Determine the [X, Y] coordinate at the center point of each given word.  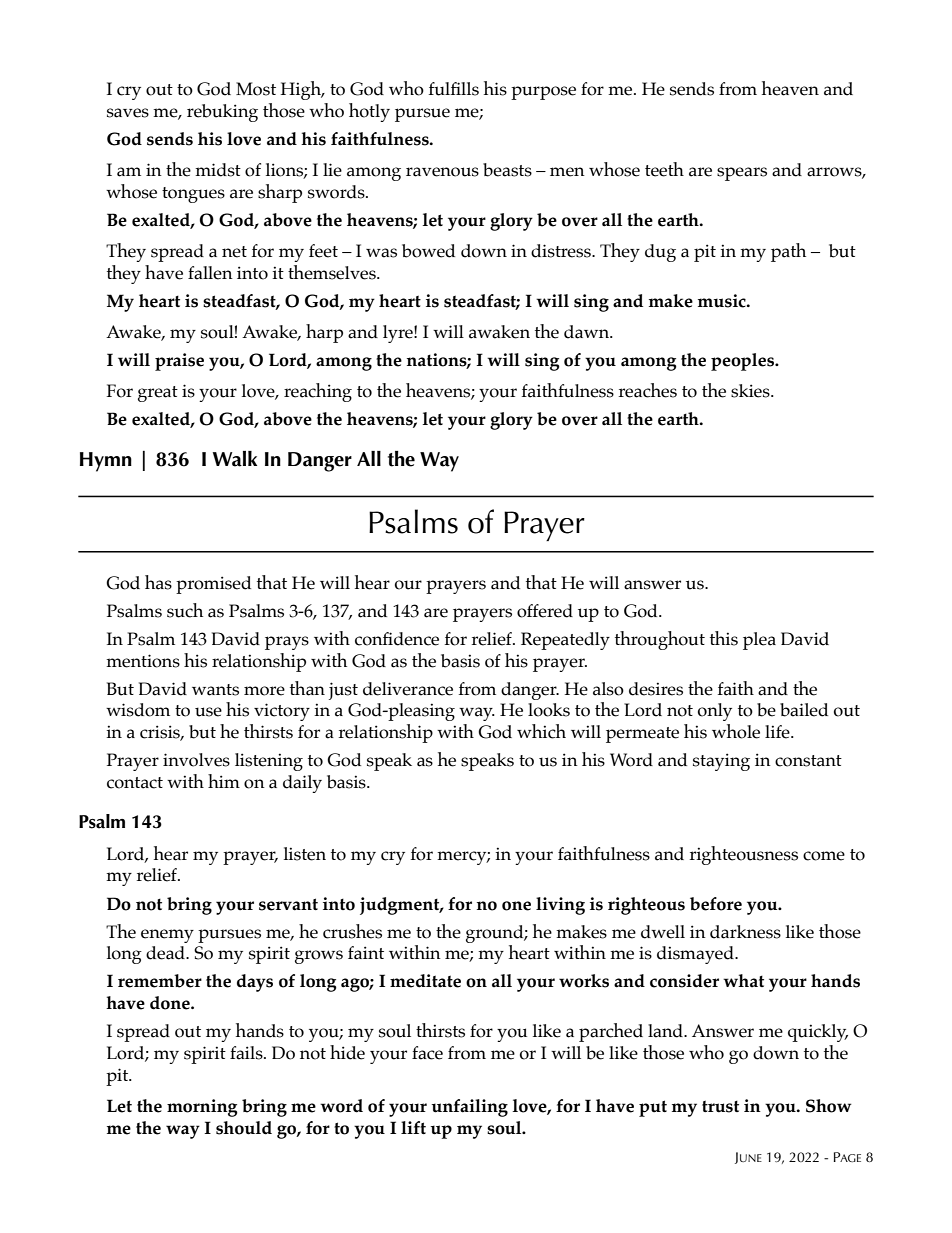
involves [196, 760]
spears [742, 174]
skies [751, 391]
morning [202, 1108]
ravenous [442, 172]
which [541, 731]
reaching [318, 392]
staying [721, 762]
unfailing [469, 1108]
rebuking [222, 113]
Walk [235, 459]
